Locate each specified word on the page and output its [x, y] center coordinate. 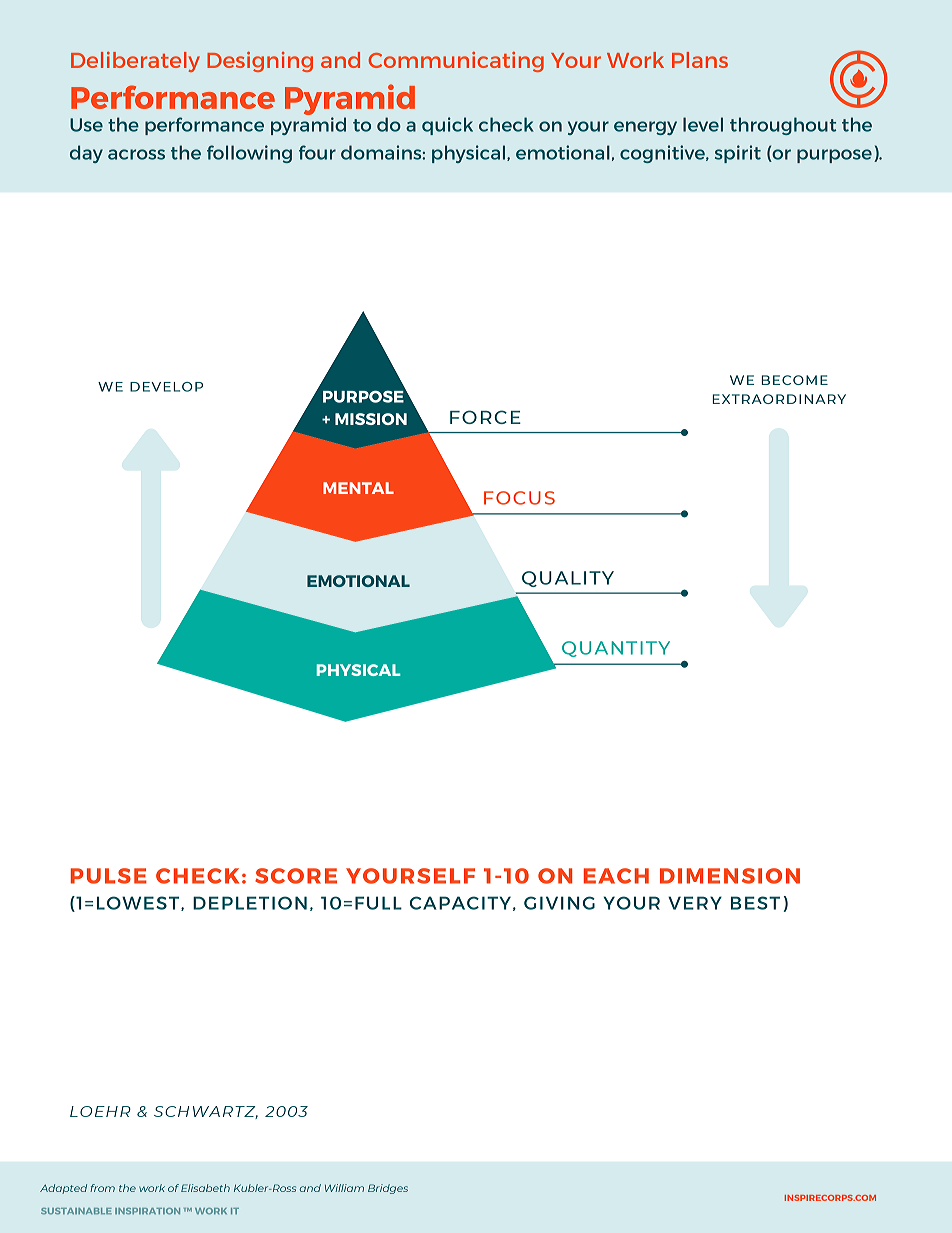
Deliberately [135, 62]
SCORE [296, 876]
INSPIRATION [147, 1211]
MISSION [371, 419]
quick [447, 126]
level [703, 124]
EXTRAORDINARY [779, 399]
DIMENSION [730, 876]
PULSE [109, 876]
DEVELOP [166, 387]
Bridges [388, 1189]
